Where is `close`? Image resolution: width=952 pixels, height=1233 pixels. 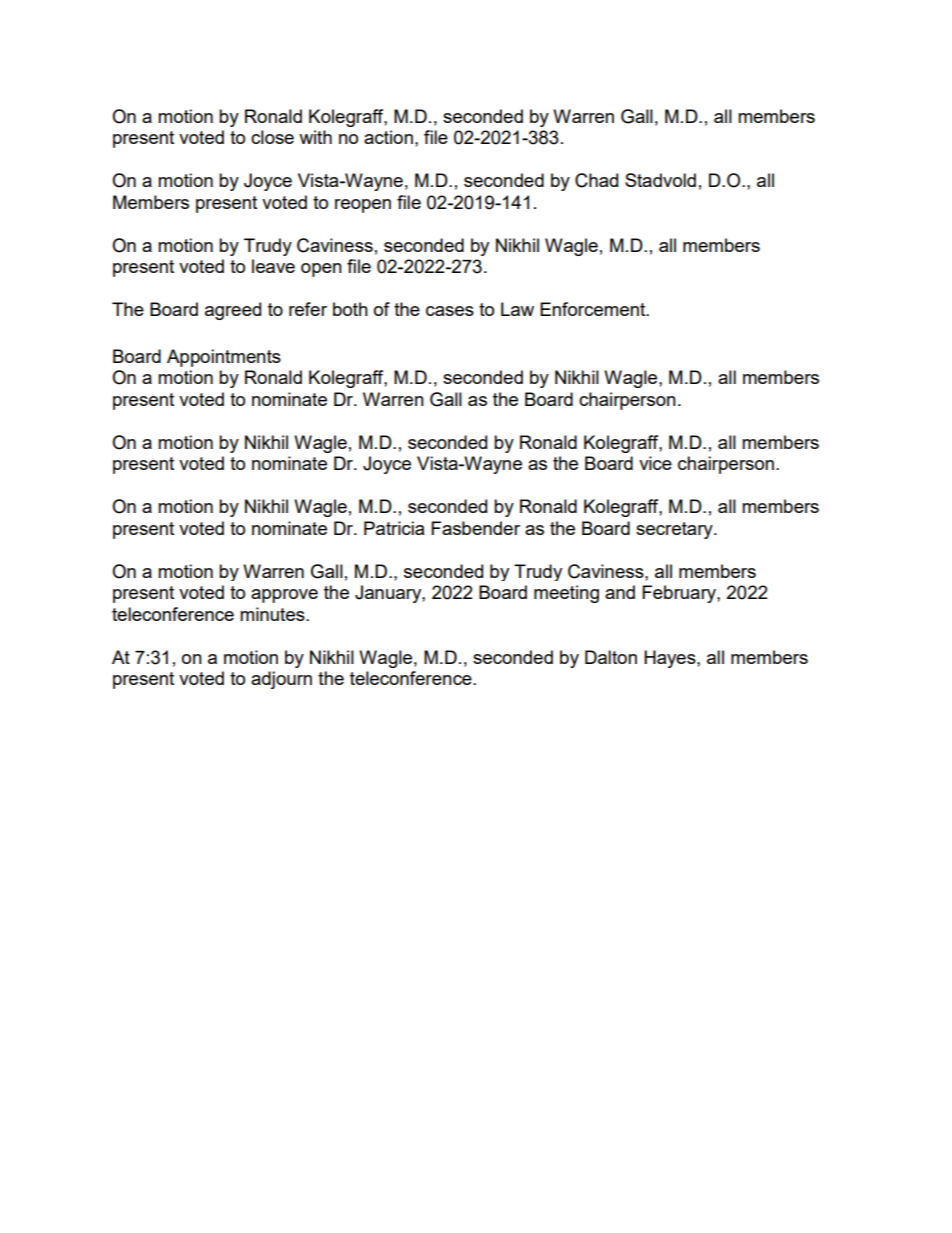 close is located at coordinates (272, 137).
